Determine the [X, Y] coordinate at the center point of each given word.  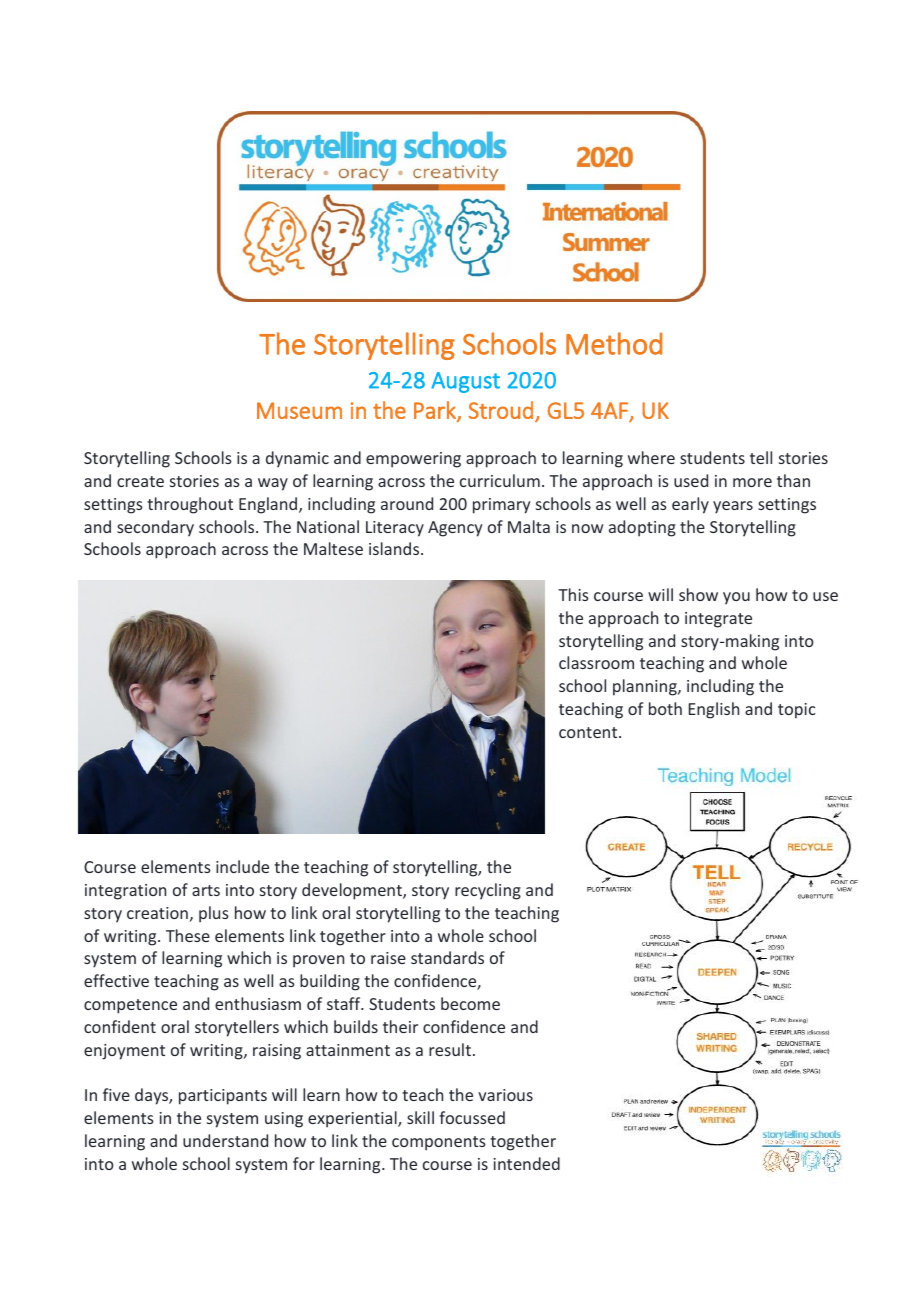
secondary [155, 528]
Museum [299, 410]
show [698, 594]
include [242, 866]
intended [526, 1163]
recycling [488, 891]
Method [614, 343]
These [188, 935]
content [589, 732]
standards [447, 957]
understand [225, 1140]
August [465, 382]
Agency [455, 529]
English [714, 710]
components [439, 1143]
